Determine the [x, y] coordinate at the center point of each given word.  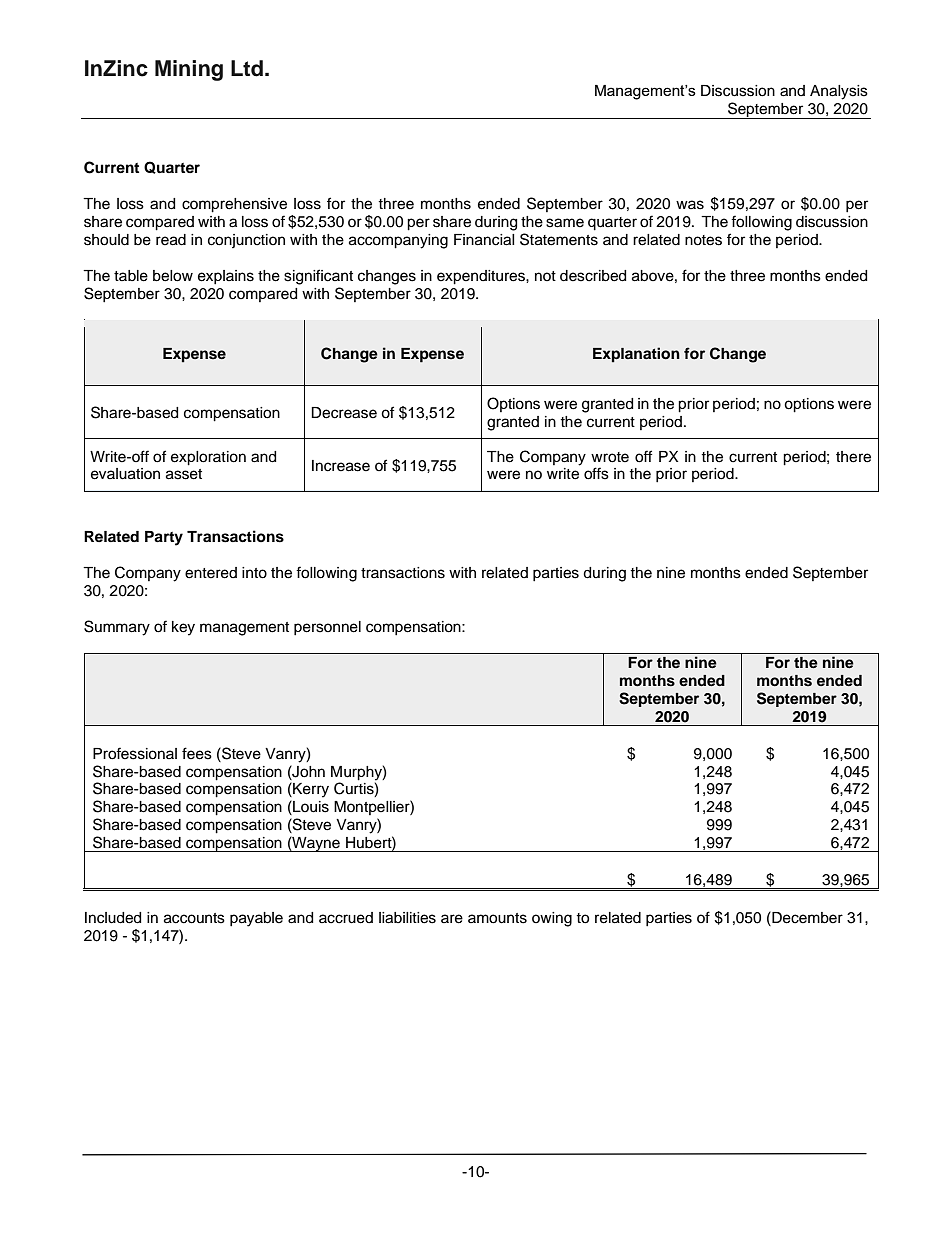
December [806, 917]
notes [703, 240]
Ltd [247, 68]
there [853, 457]
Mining [189, 70]
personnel [327, 628]
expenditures [482, 277]
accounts [194, 918]
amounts [497, 918]
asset [184, 474]
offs [596, 473]
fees [197, 753]
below [173, 276]
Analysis [839, 92]
